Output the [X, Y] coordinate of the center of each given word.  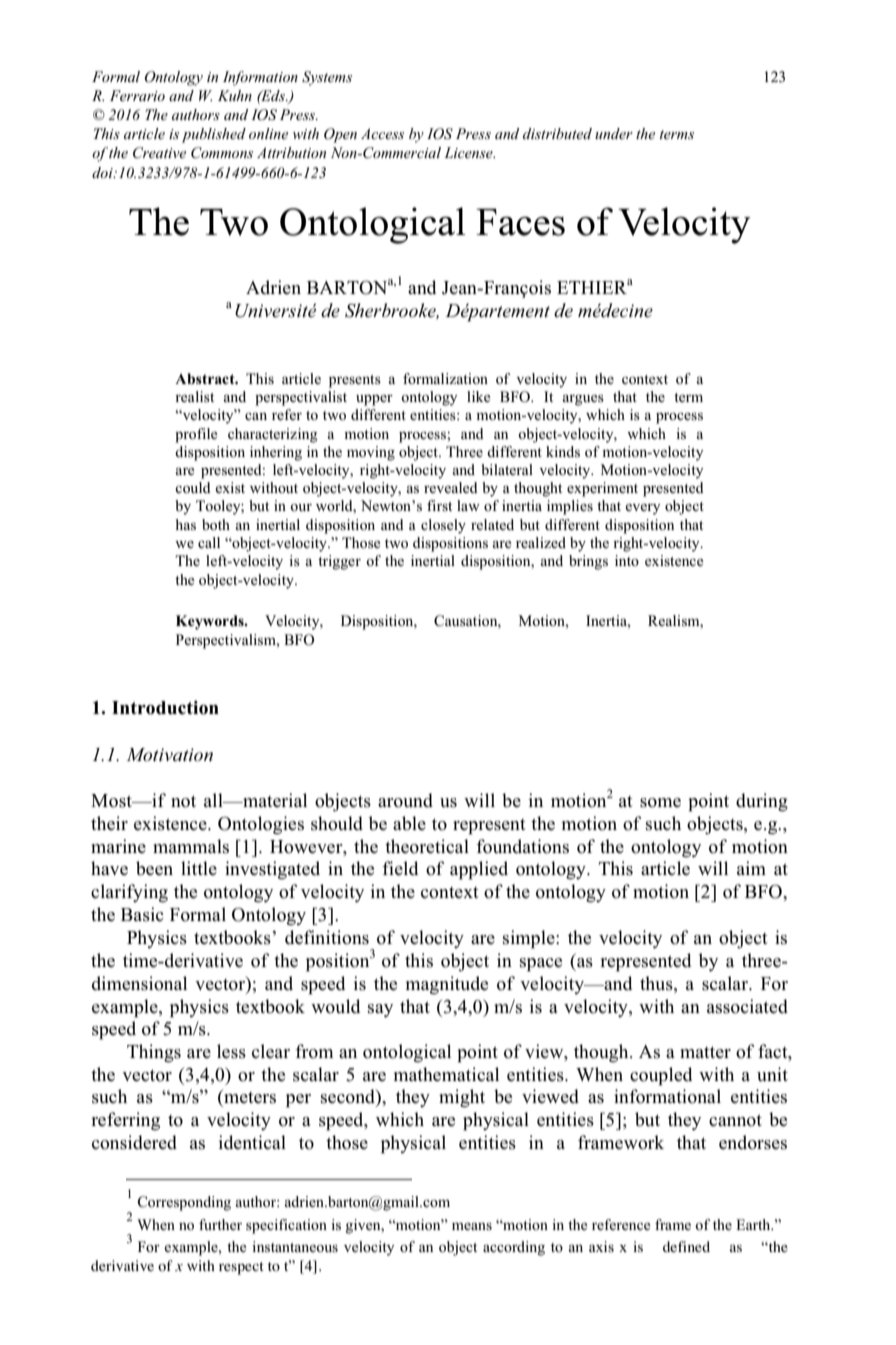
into [627, 560]
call [209, 542]
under [614, 133]
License [469, 152]
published [214, 135]
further [220, 1224]
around [405, 800]
